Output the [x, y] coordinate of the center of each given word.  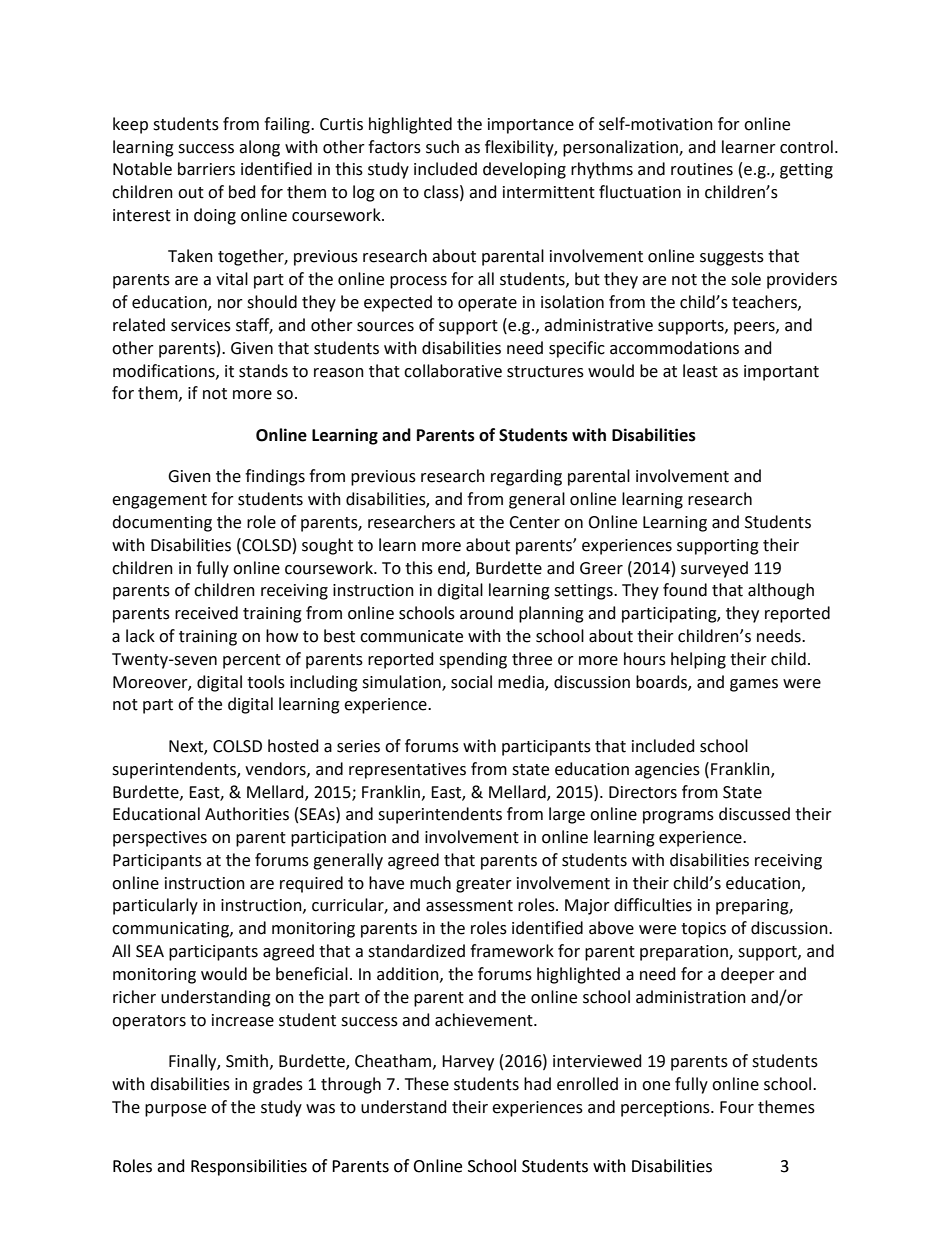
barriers [206, 169]
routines [702, 169]
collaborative [453, 371]
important [781, 373]
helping [698, 660]
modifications [165, 371]
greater [484, 885]
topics [703, 930]
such [442, 147]
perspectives [160, 839]
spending [473, 660]
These [427, 1084]
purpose [175, 1110]
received [206, 613]
